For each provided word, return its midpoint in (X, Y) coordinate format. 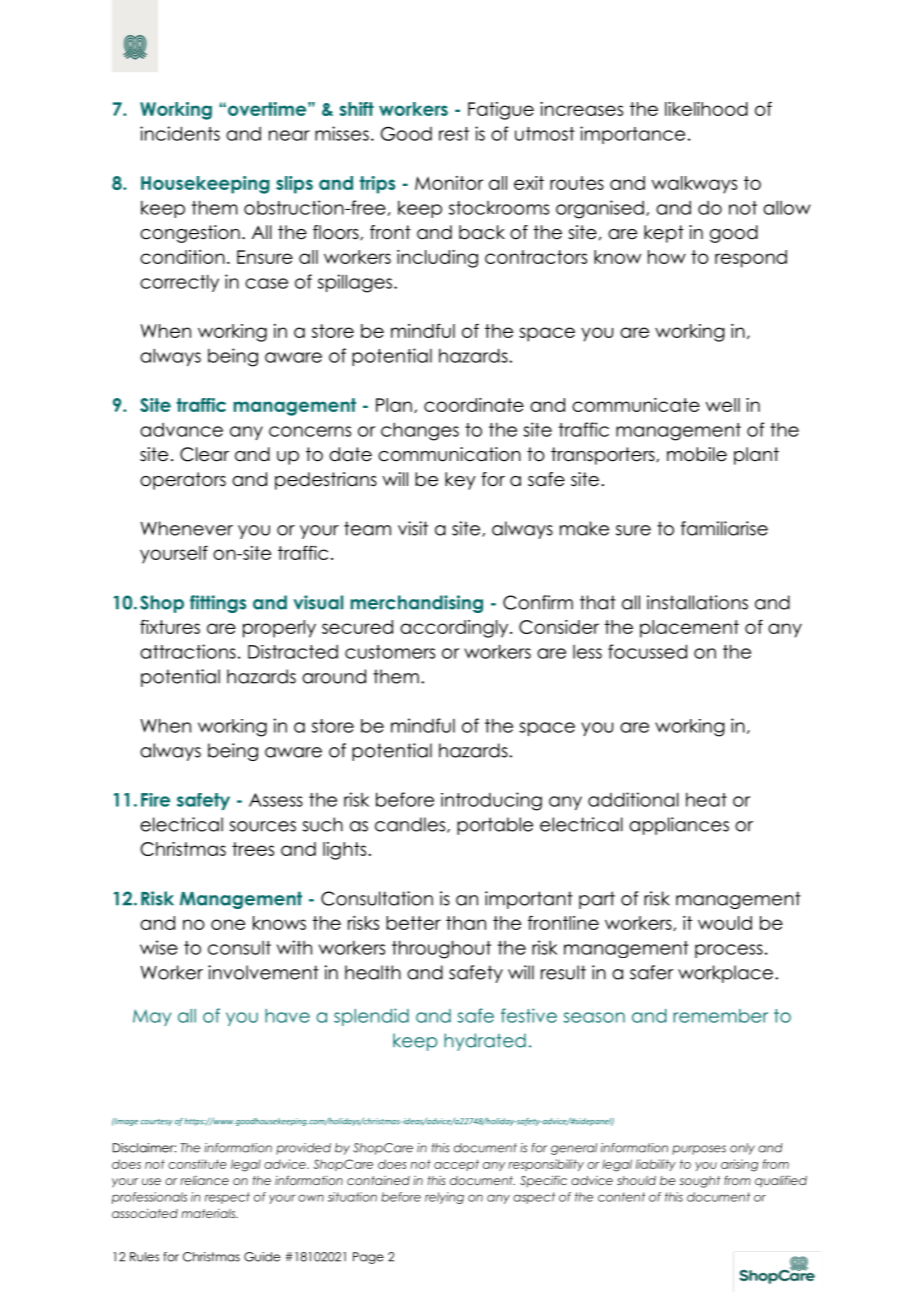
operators (183, 481)
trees (253, 849)
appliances (679, 826)
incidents (180, 133)
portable (495, 826)
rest (454, 134)
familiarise (724, 528)
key (460, 481)
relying (444, 1198)
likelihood (706, 109)
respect (227, 1198)
